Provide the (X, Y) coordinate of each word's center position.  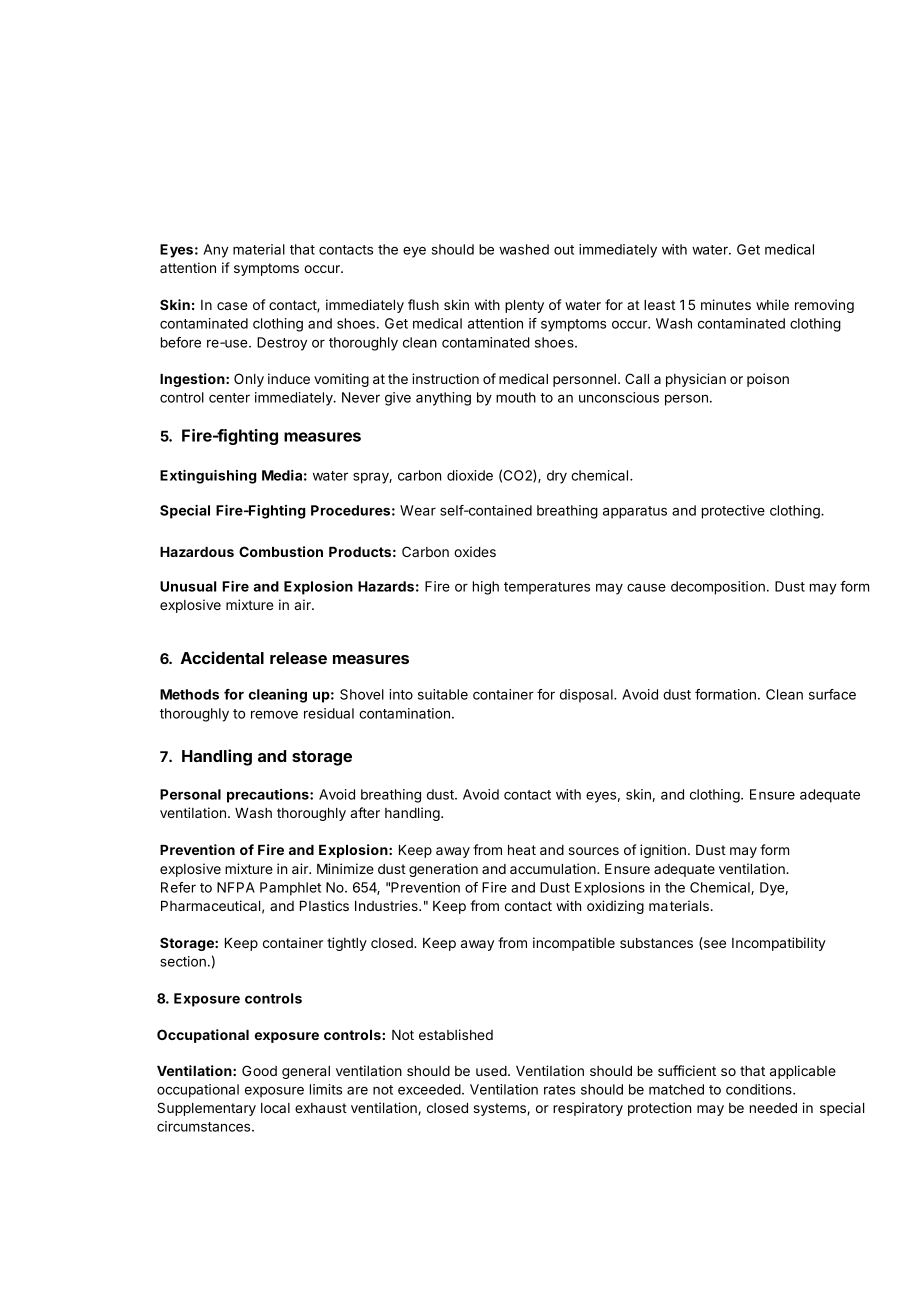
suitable (443, 694)
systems (500, 1109)
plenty (524, 306)
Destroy (282, 344)
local (275, 1108)
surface (832, 694)
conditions (760, 1089)
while (772, 304)
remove (274, 714)
